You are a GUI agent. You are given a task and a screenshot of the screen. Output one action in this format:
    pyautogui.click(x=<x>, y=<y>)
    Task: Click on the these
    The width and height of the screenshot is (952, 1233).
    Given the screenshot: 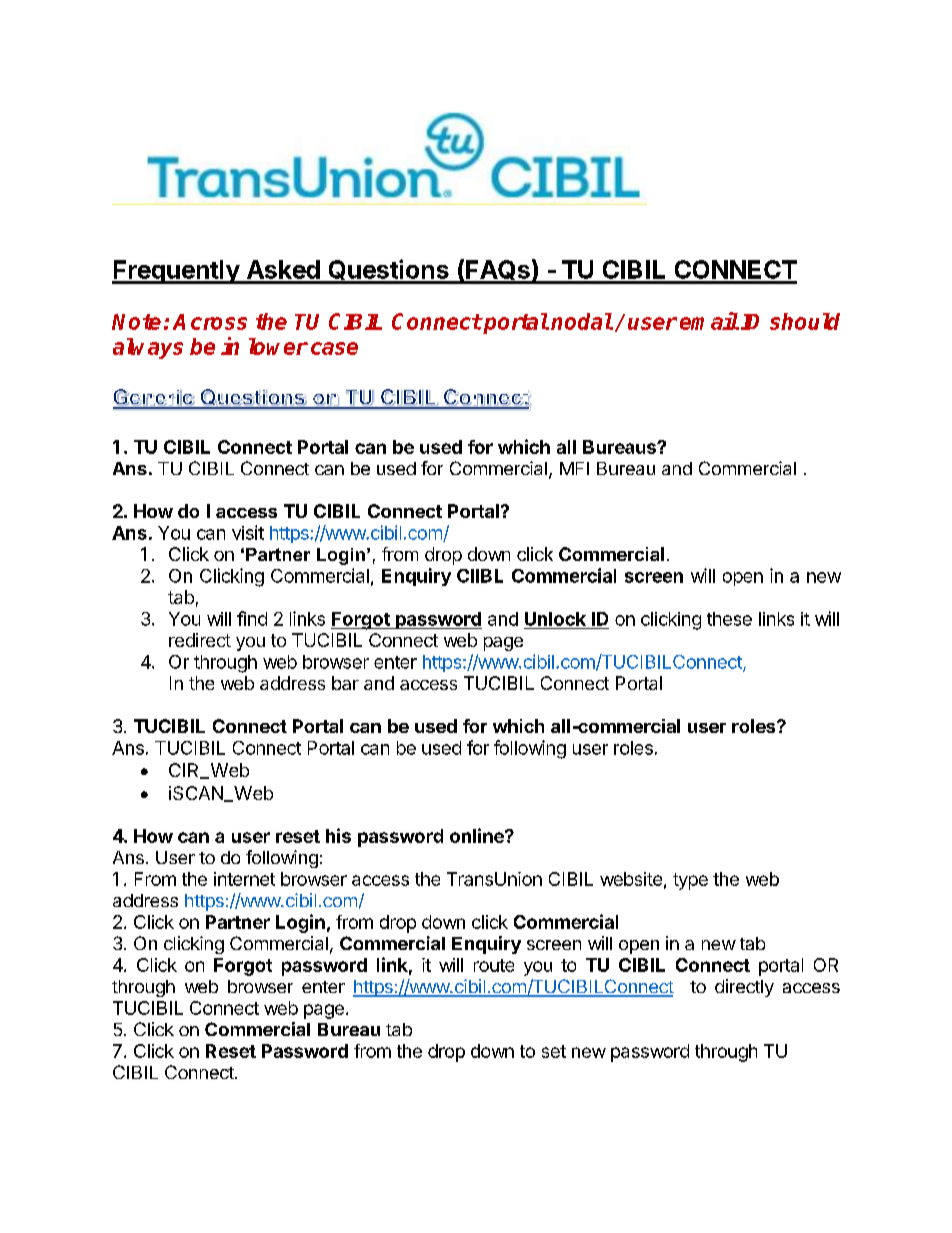 What is the action you would take?
    pyautogui.click(x=729, y=619)
